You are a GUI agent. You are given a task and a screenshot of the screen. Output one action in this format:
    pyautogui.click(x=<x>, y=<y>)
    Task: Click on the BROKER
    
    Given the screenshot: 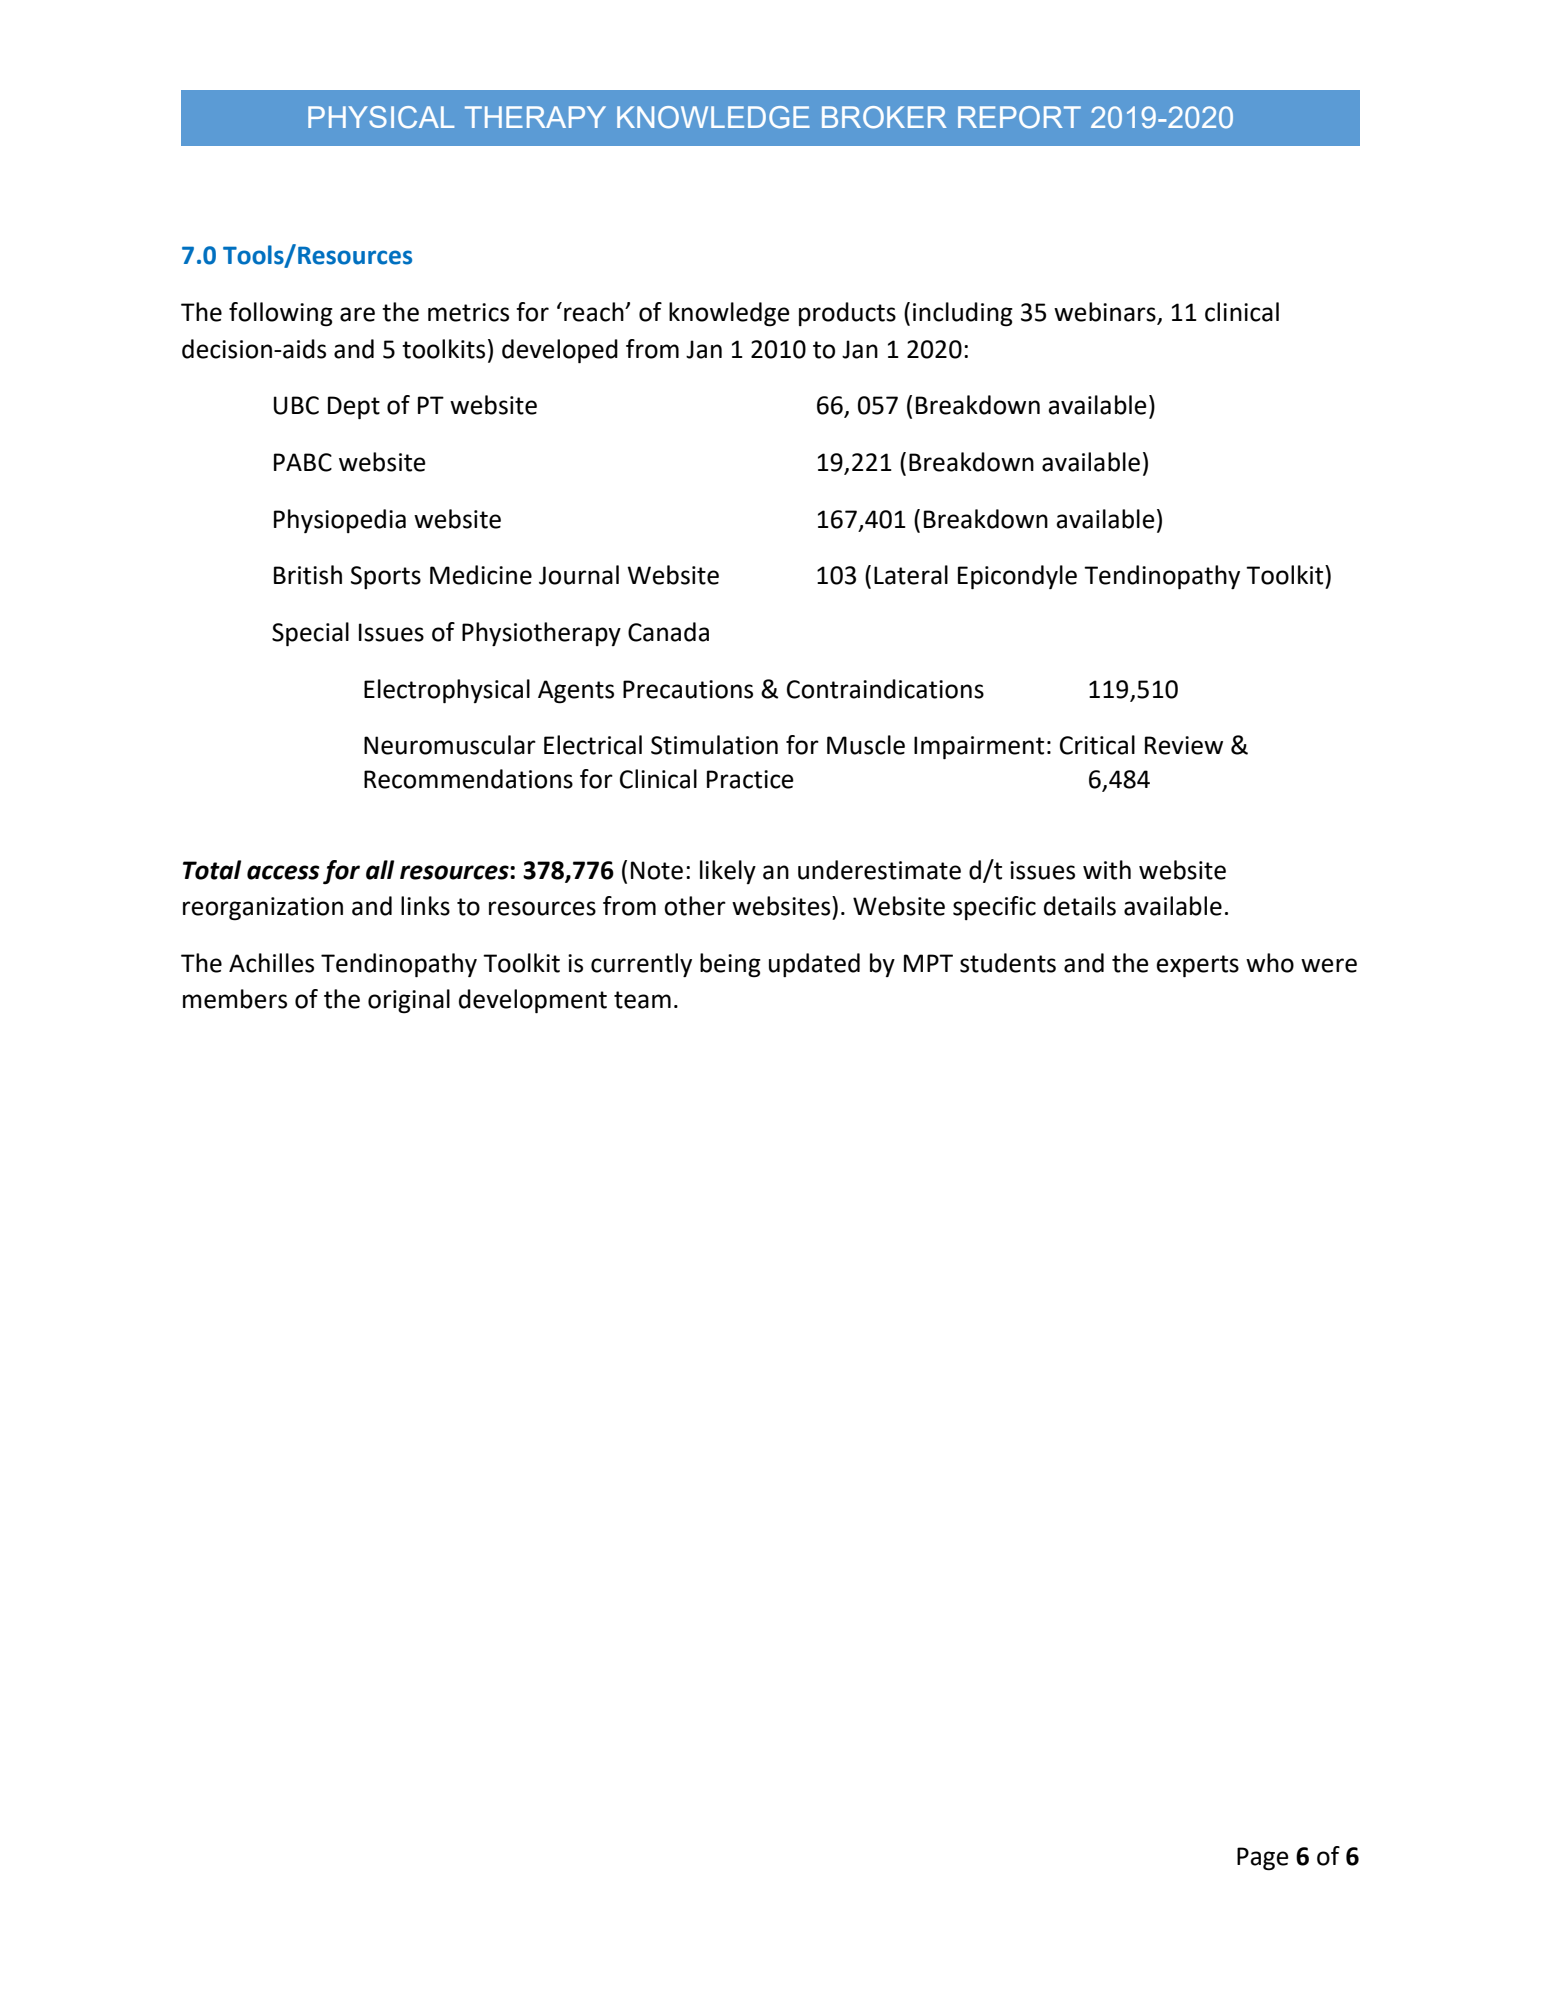 What is the action you would take?
    pyautogui.click(x=884, y=117)
